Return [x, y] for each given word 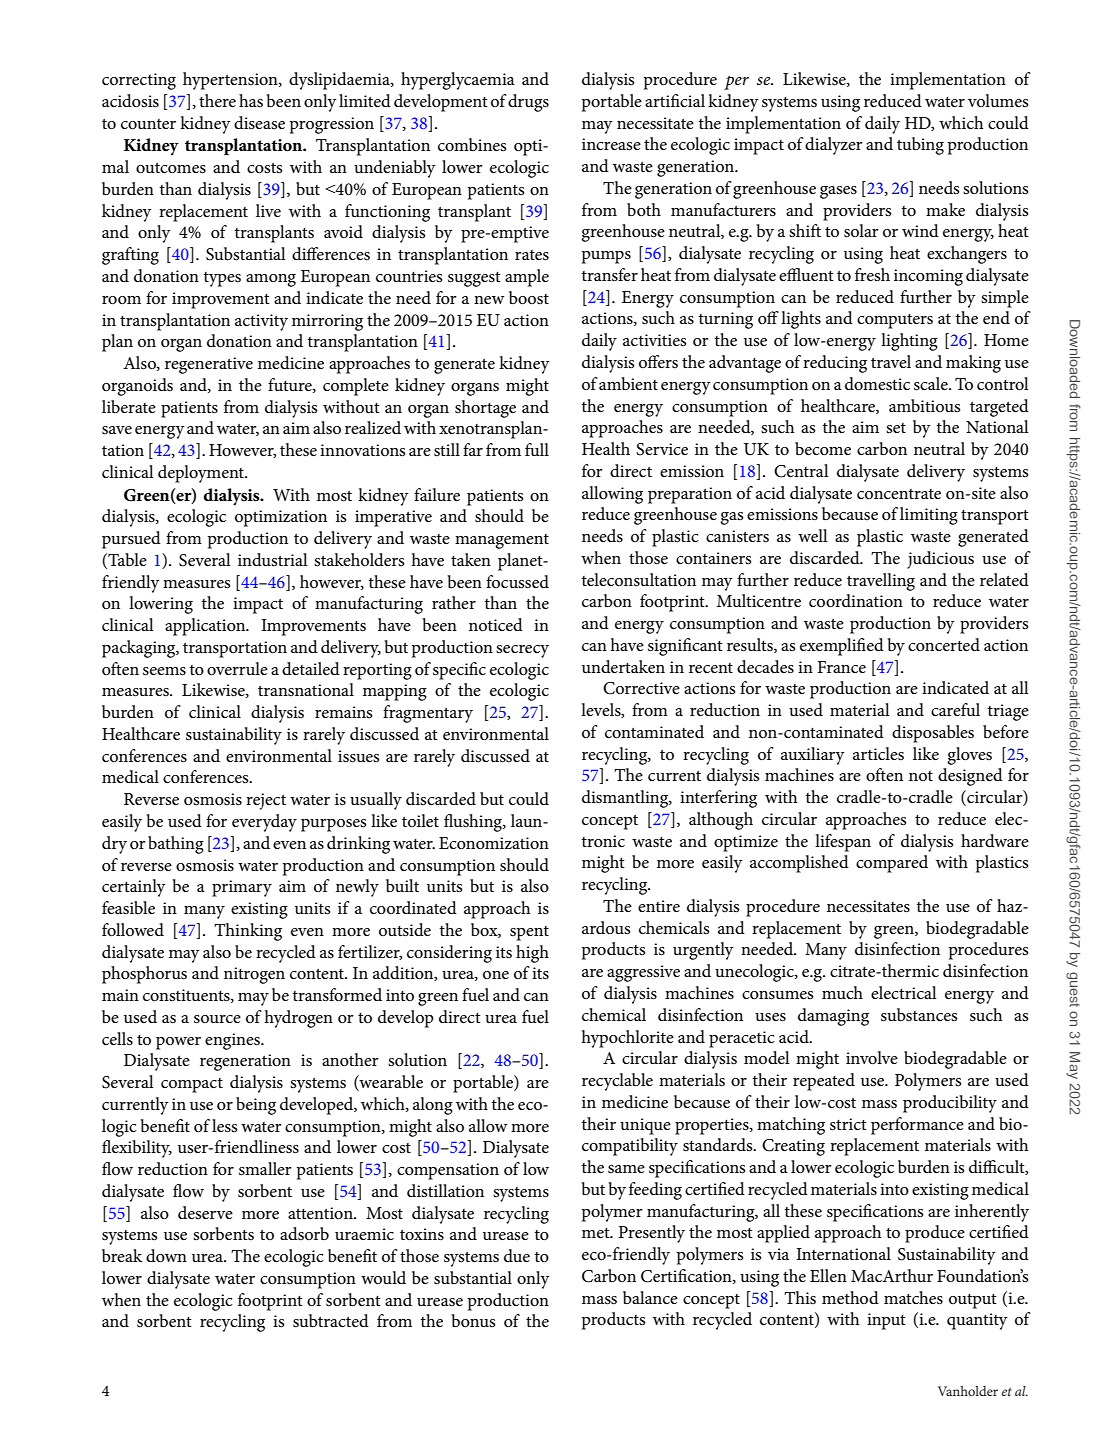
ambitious [924, 405]
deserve [205, 1213]
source [217, 1019]
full [537, 449]
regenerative [209, 365]
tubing [920, 146]
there [217, 101]
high [532, 954]
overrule [237, 669]
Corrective [641, 688]
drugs [528, 103]
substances [919, 1015]
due [517, 1256]
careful [955, 709]
